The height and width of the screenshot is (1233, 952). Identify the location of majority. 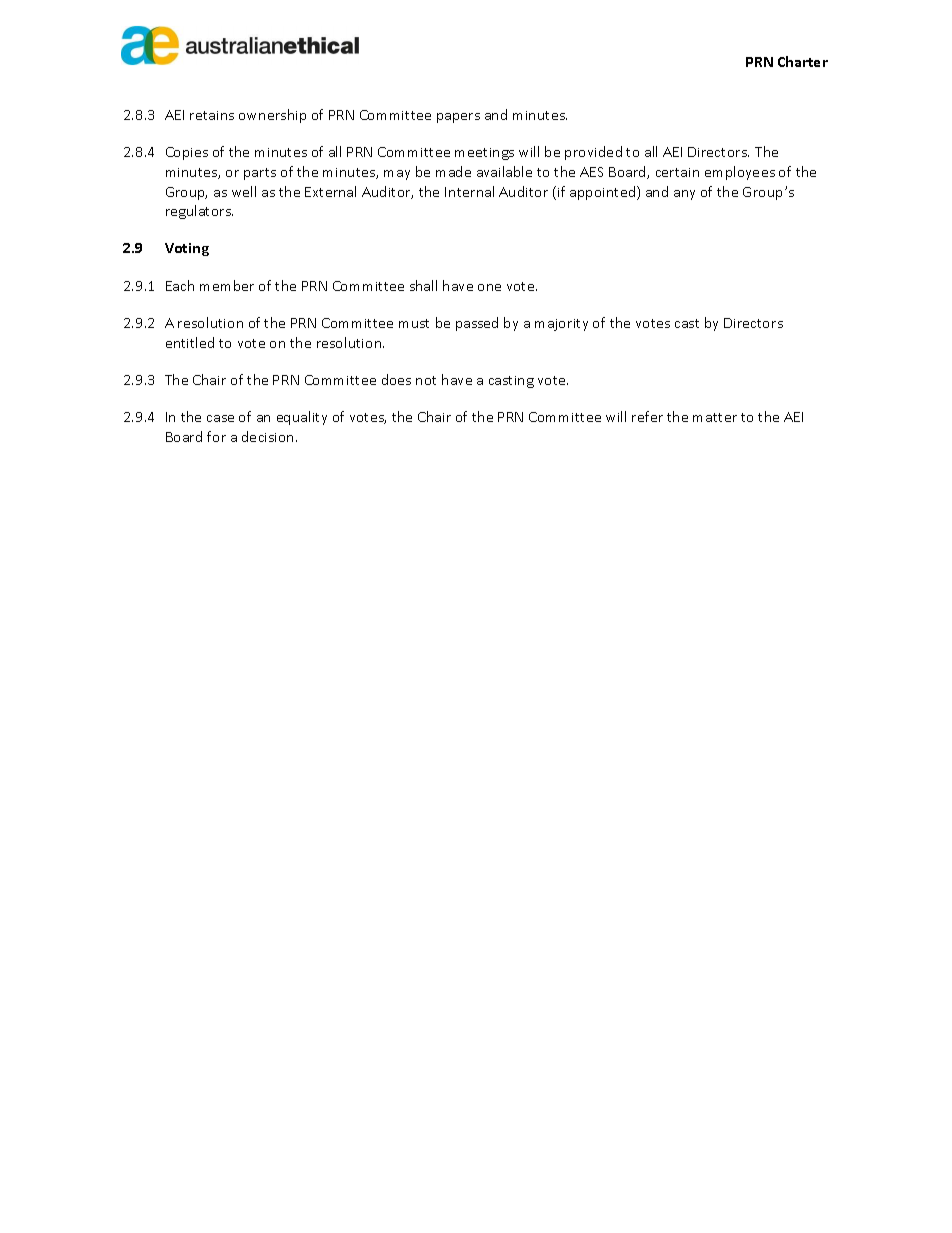
(561, 325).
